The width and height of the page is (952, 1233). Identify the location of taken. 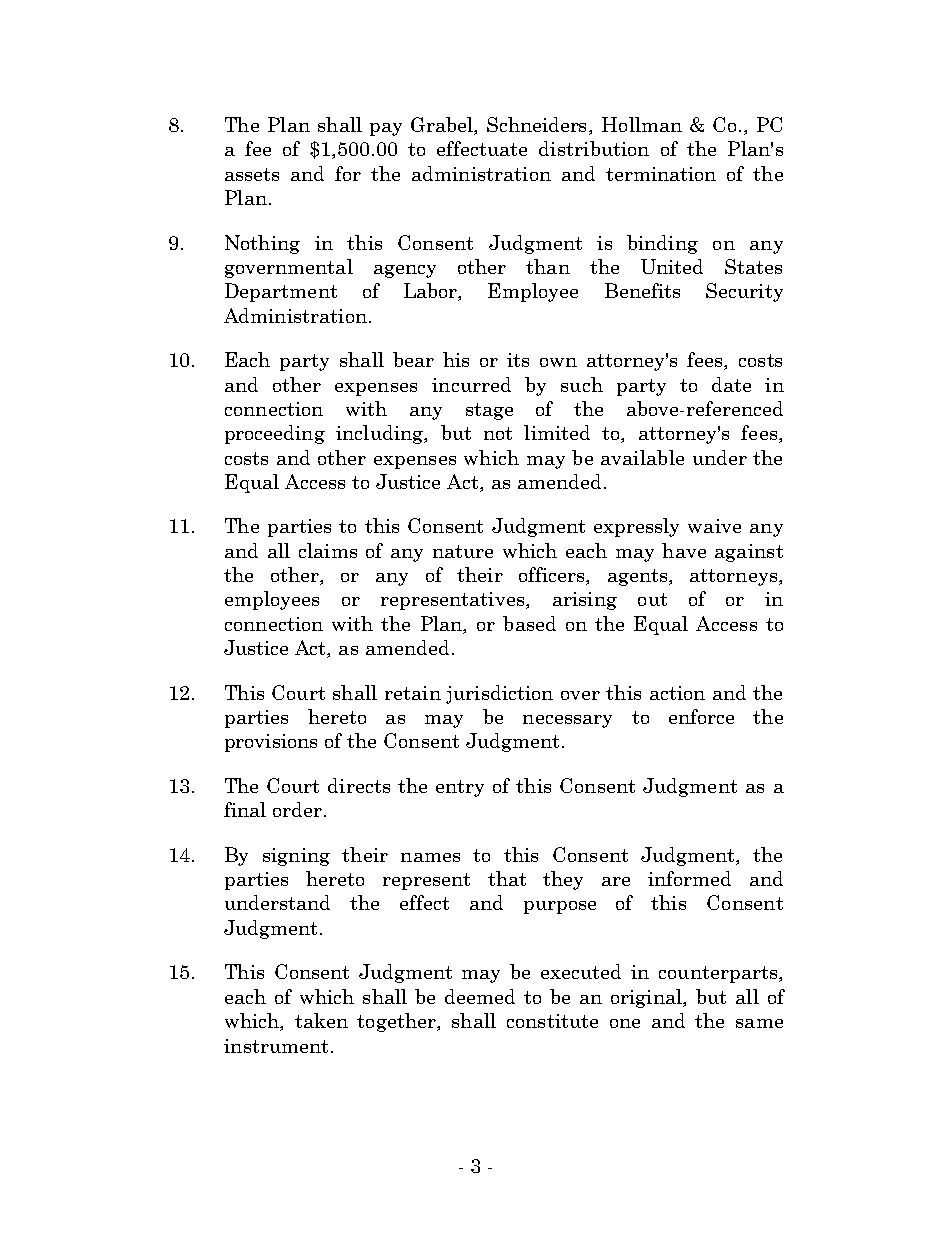
(321, 1020).
